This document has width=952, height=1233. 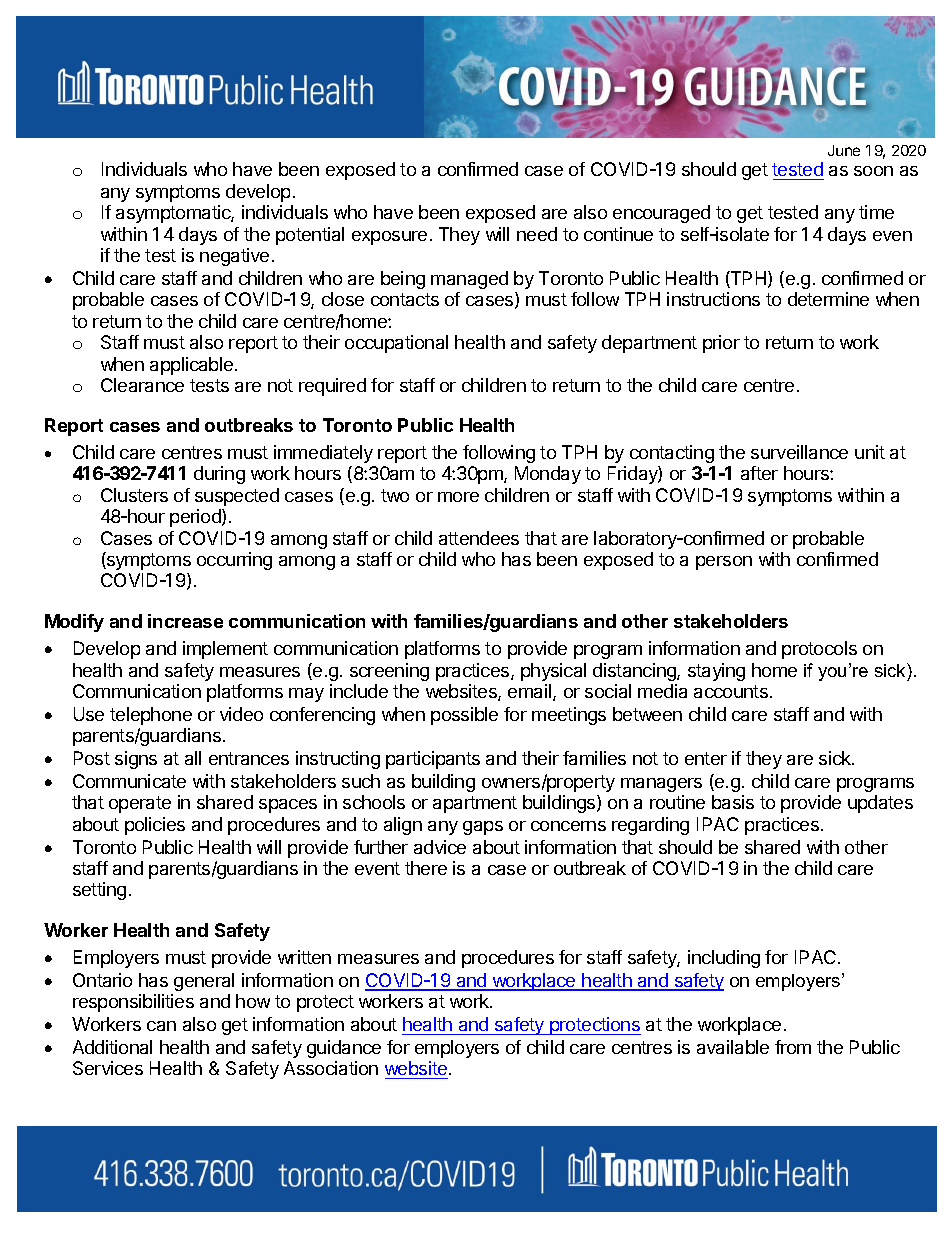 What do you see at coordinates (733, 802) in the document?
I see `basis` at bounding box center [733, 802].
